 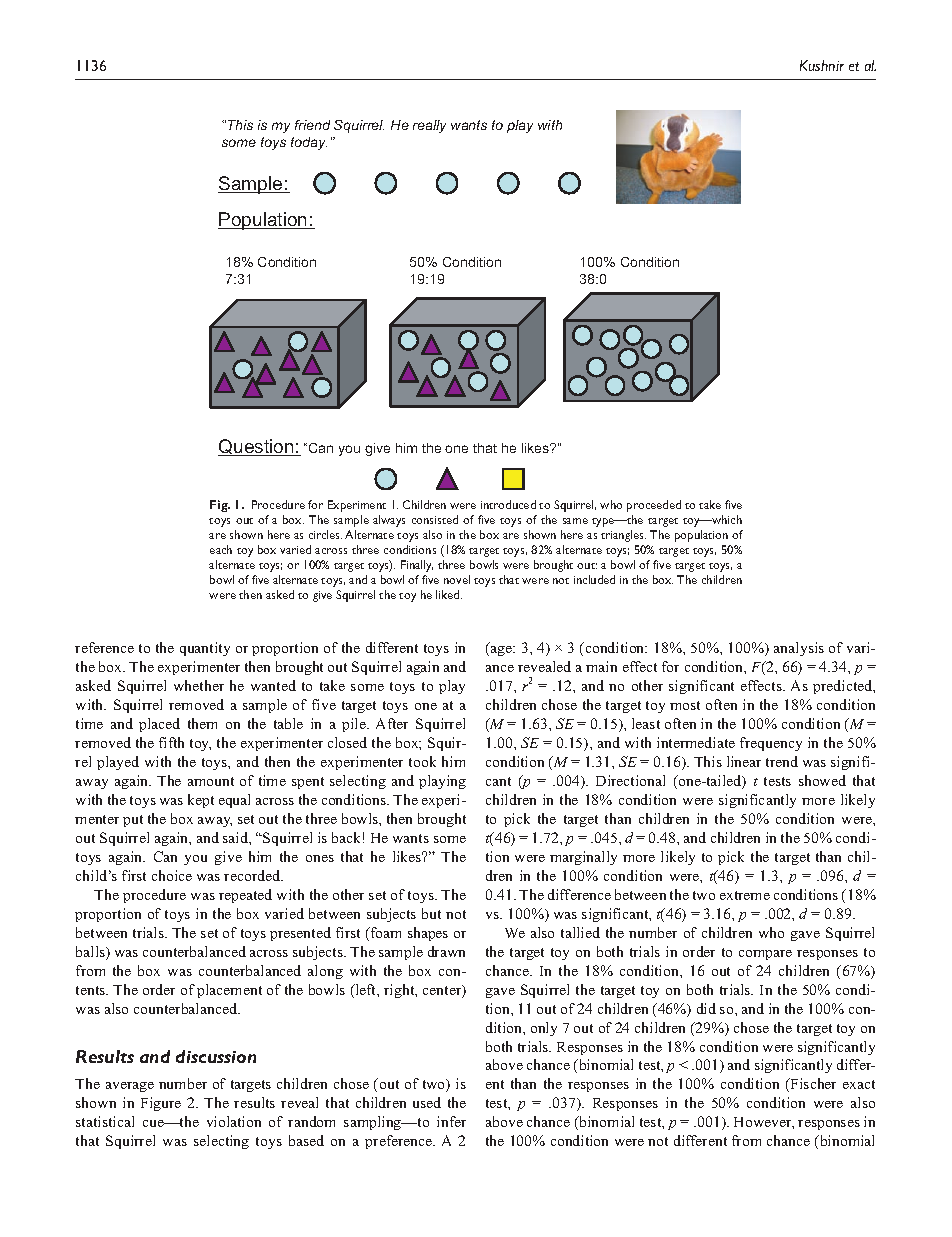 What do you see at coordinates (422, 761) in the image?
I see `took` at bounding box center [422, 761].
